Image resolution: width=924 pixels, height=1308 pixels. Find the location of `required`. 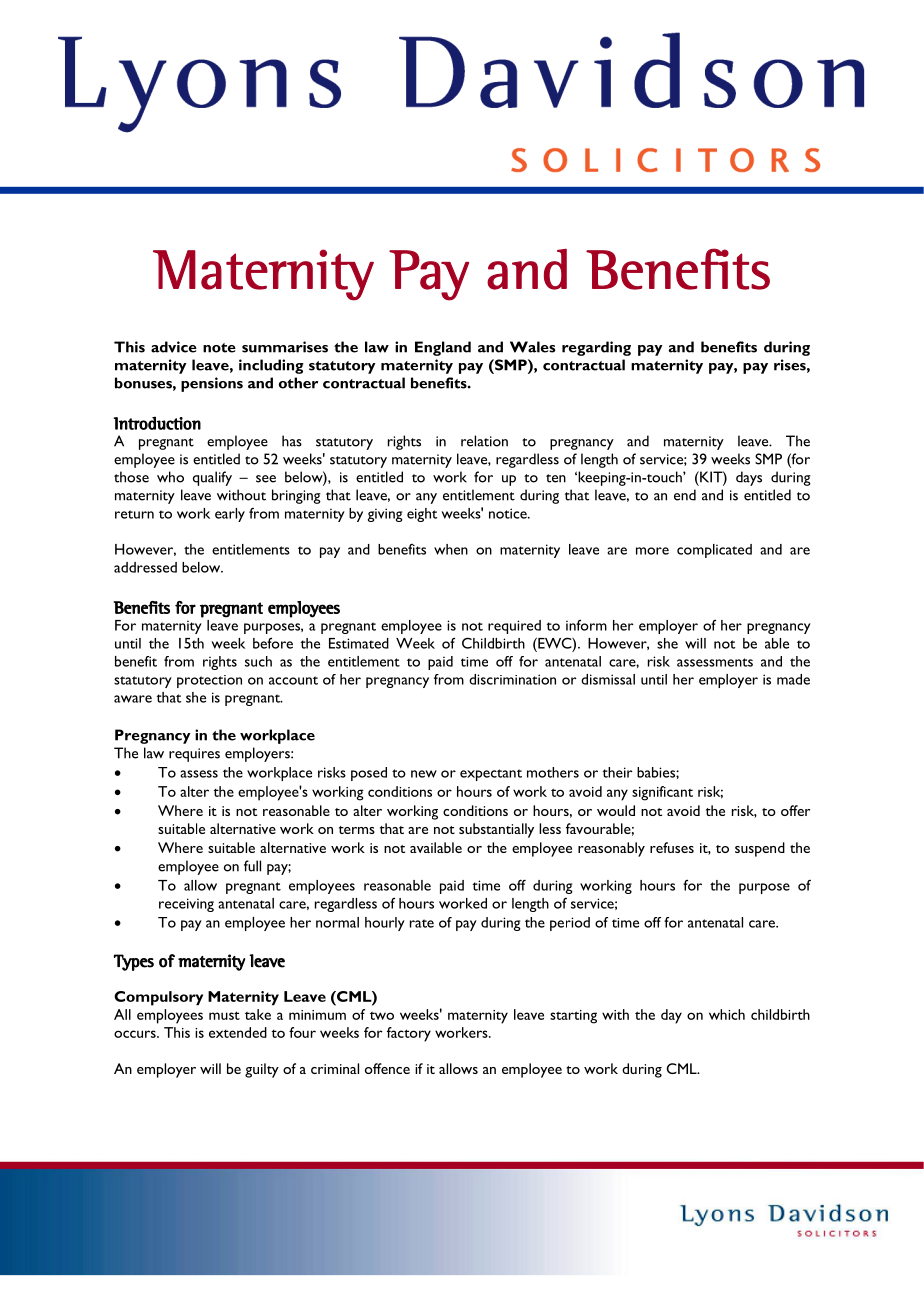

required is located at coordinates (514, 627).
